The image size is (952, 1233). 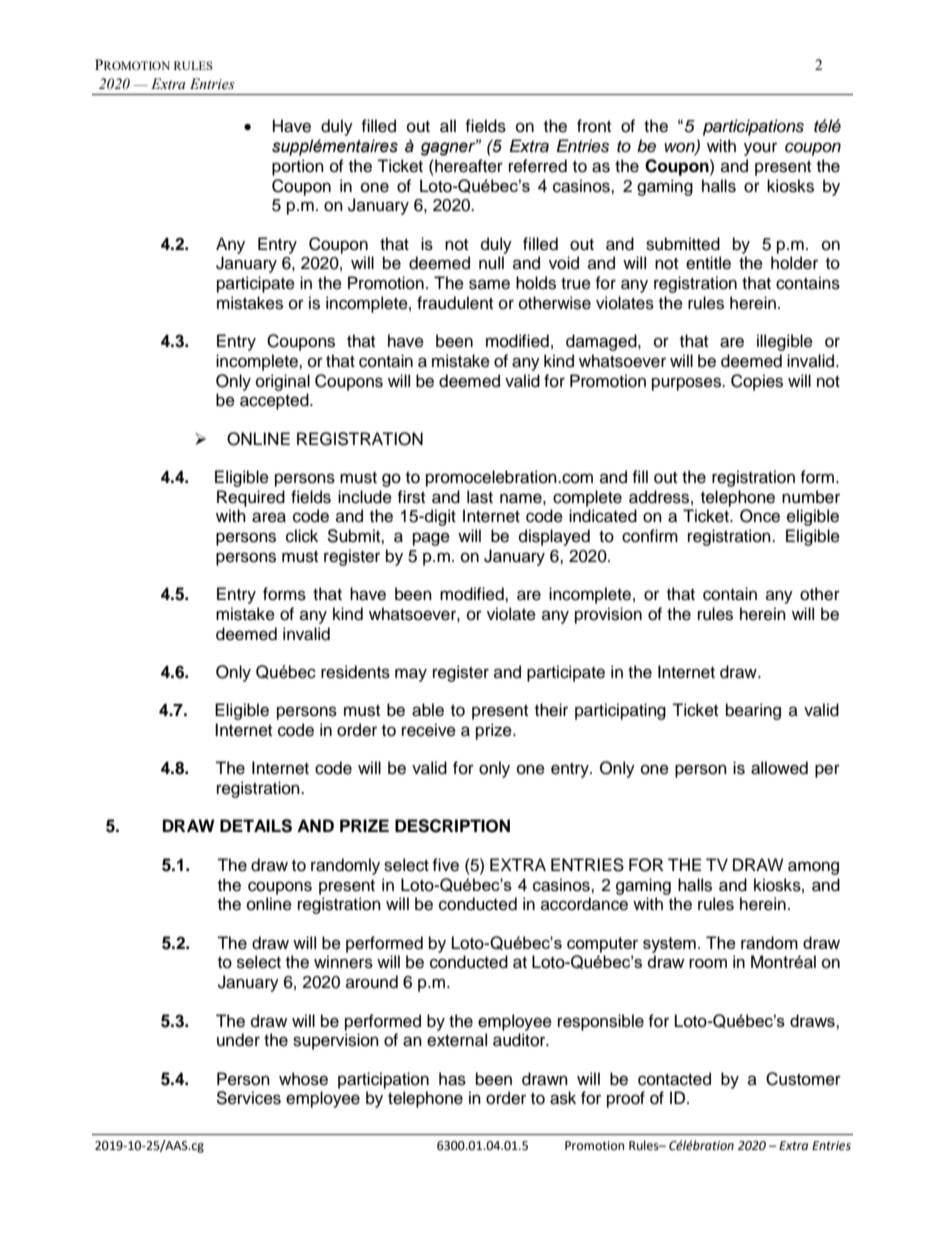 What do you see at coordinates (760, 516) in the document?
I see `Once` at bounding box center [760, 516].
